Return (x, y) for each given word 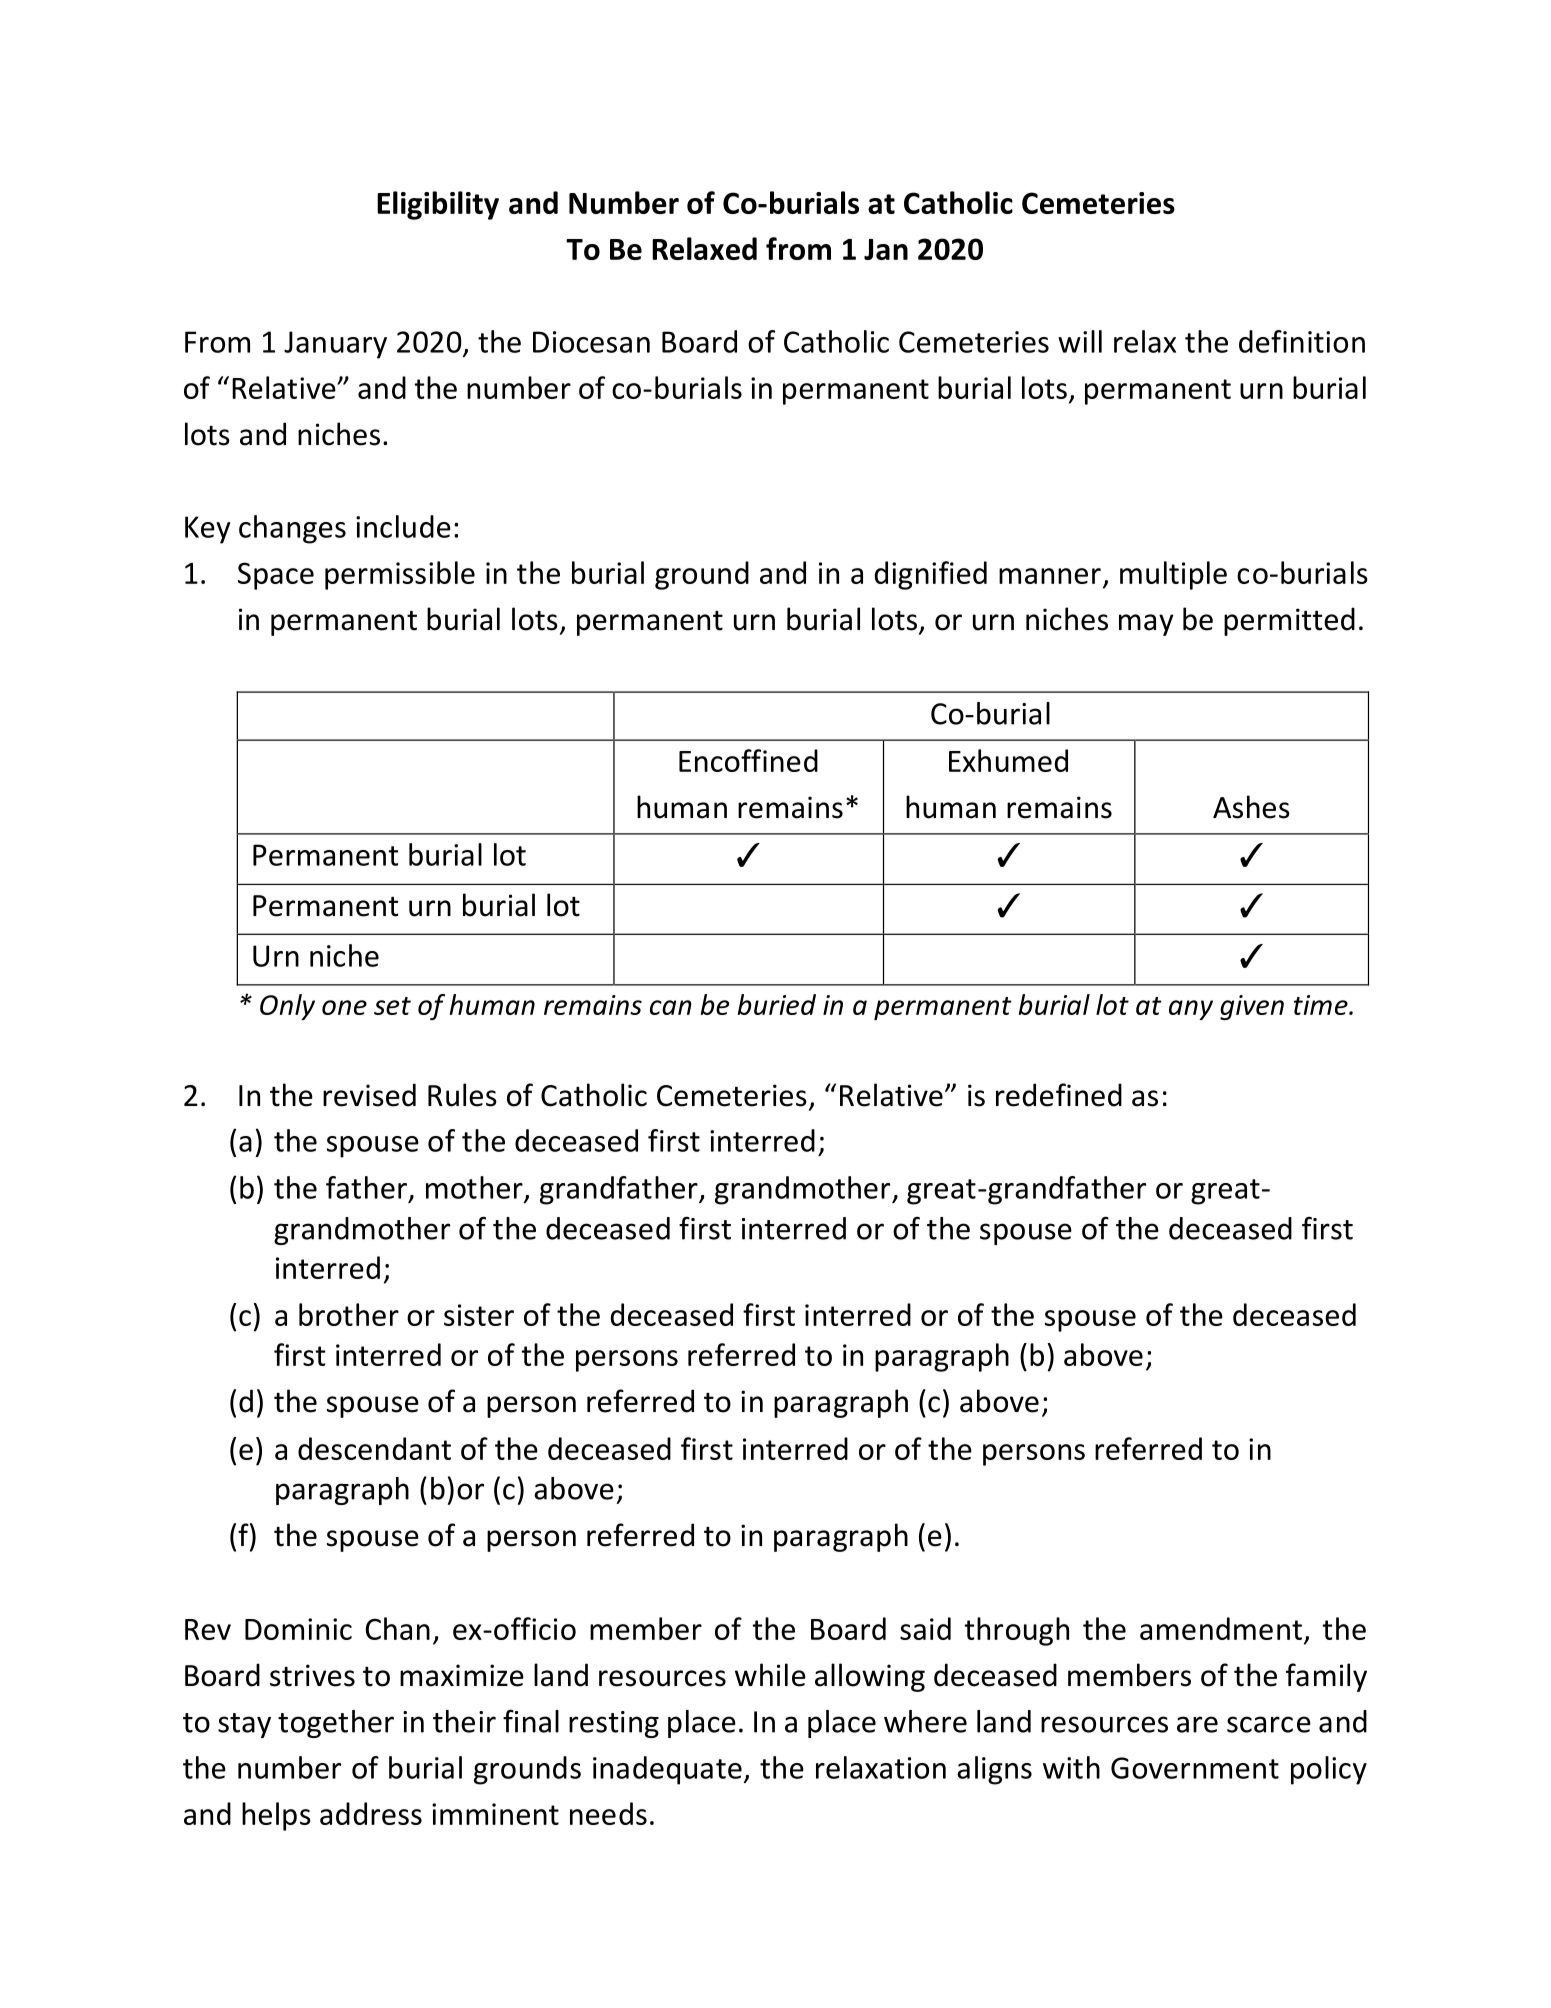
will (1080, 341)
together (336, 1724)
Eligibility (438, 205)
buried (777, 1004)
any (1191, 1010)
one (344, 1007)
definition (1302, 341)
